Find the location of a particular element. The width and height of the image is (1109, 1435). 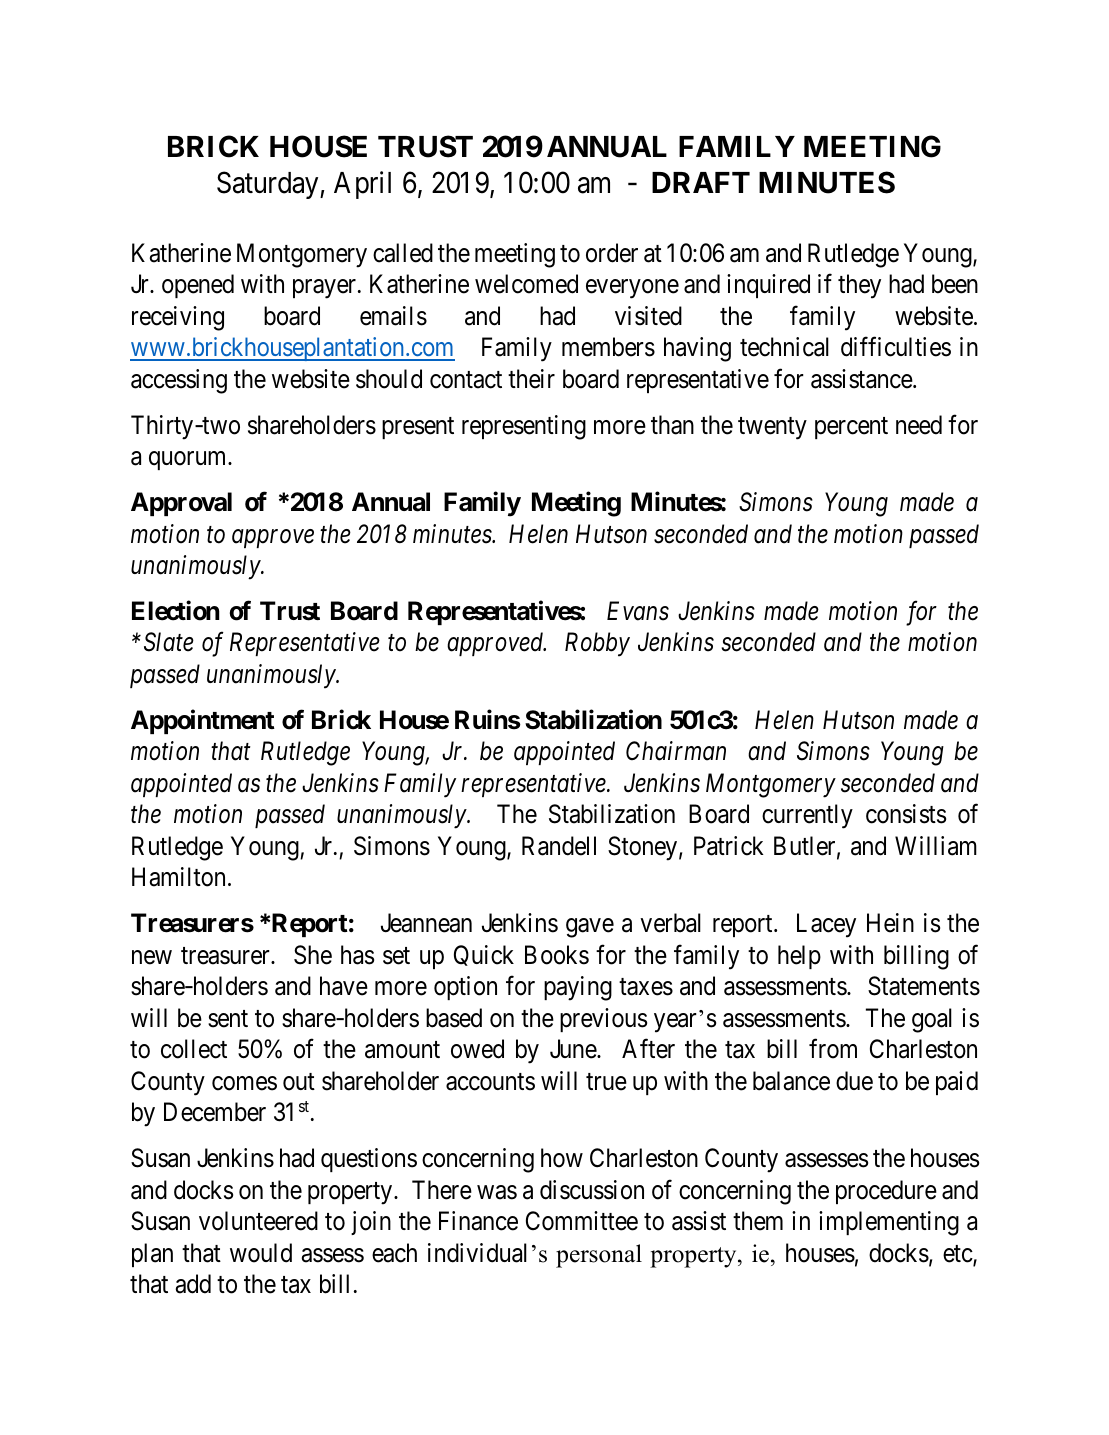

personal is located at coordinates (599, 1256).
